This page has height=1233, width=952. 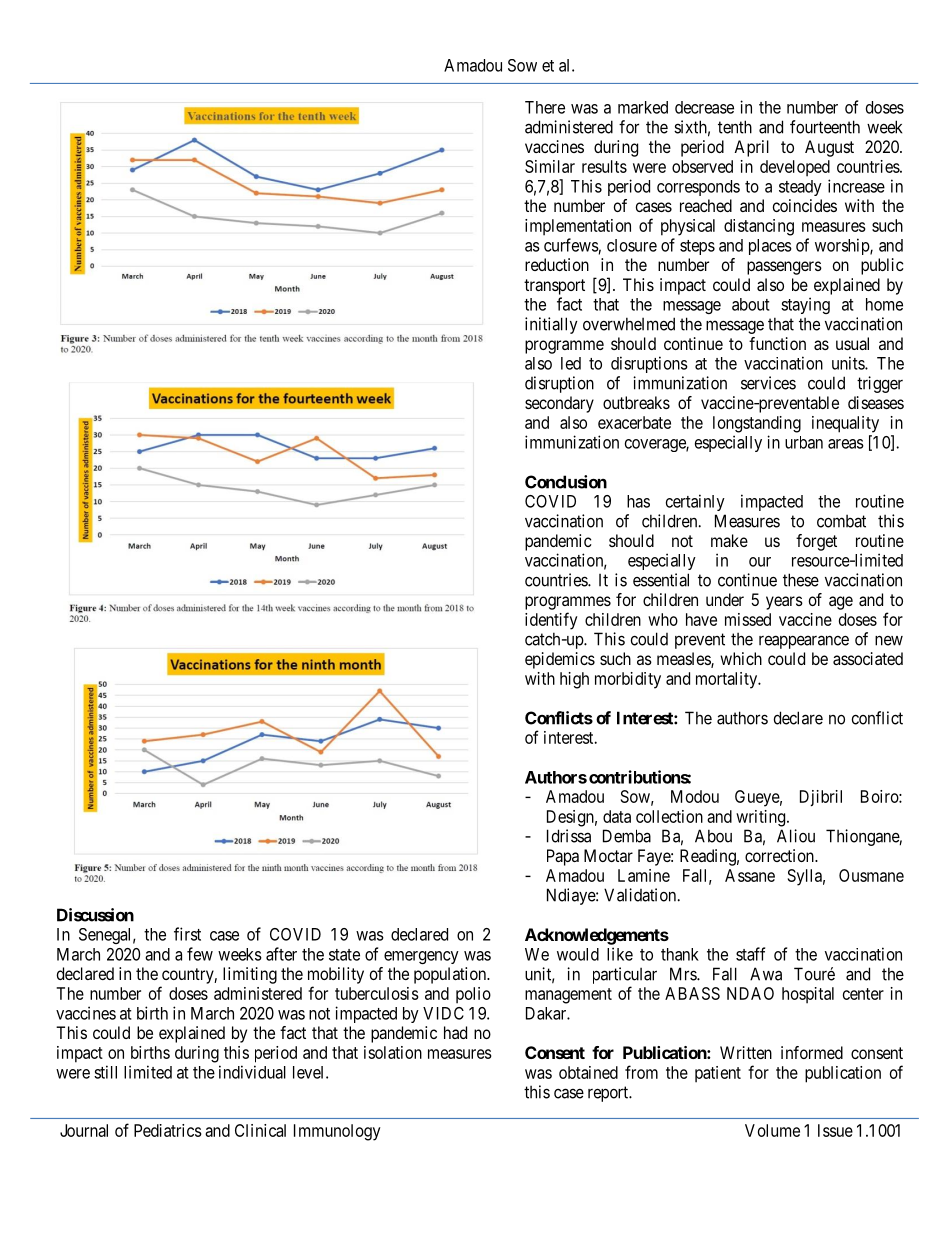 I want to click on epidemics, so click(x=560, y=660).
